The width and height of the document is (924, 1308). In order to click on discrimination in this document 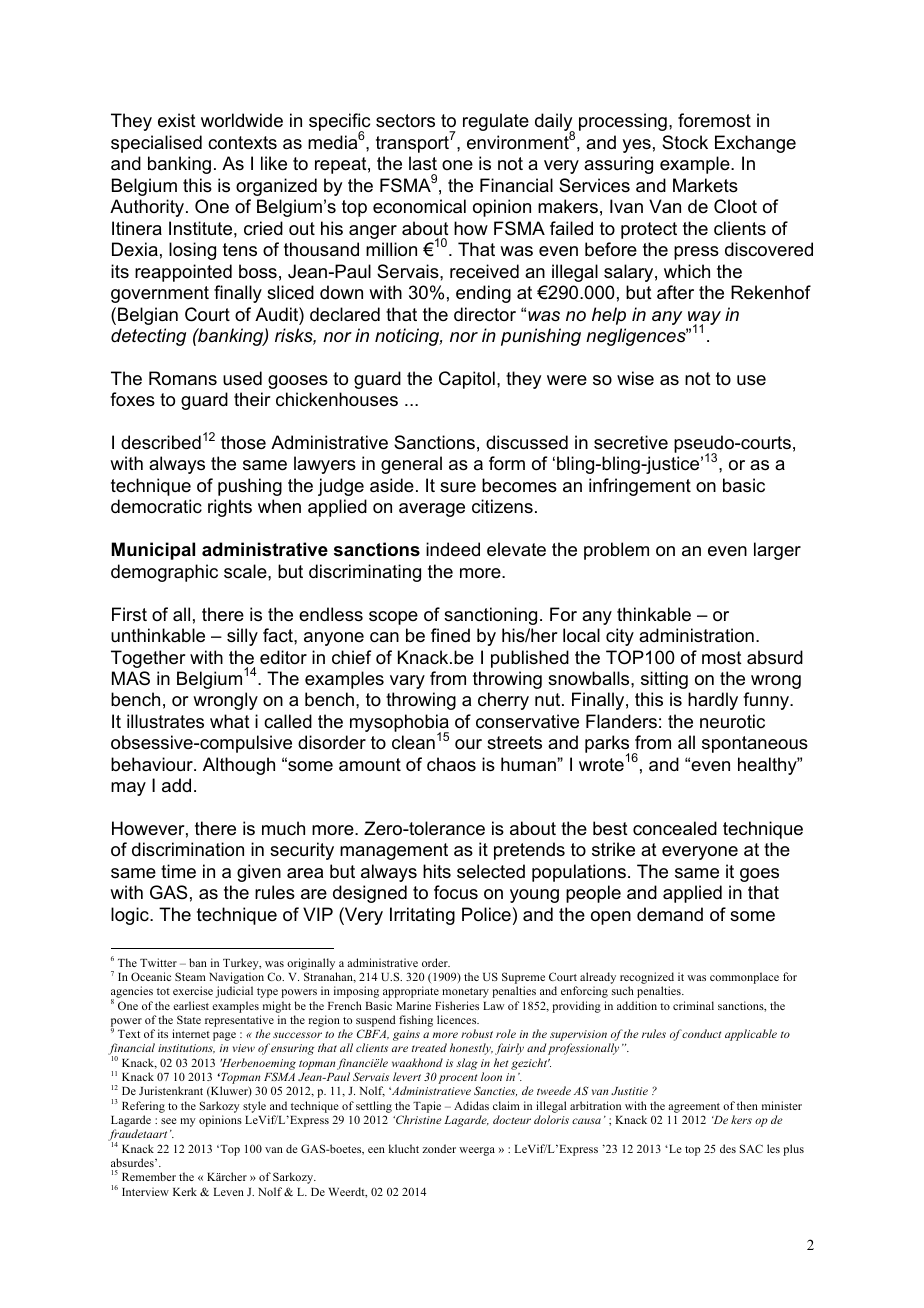, I will do `click(188, 849)`.
